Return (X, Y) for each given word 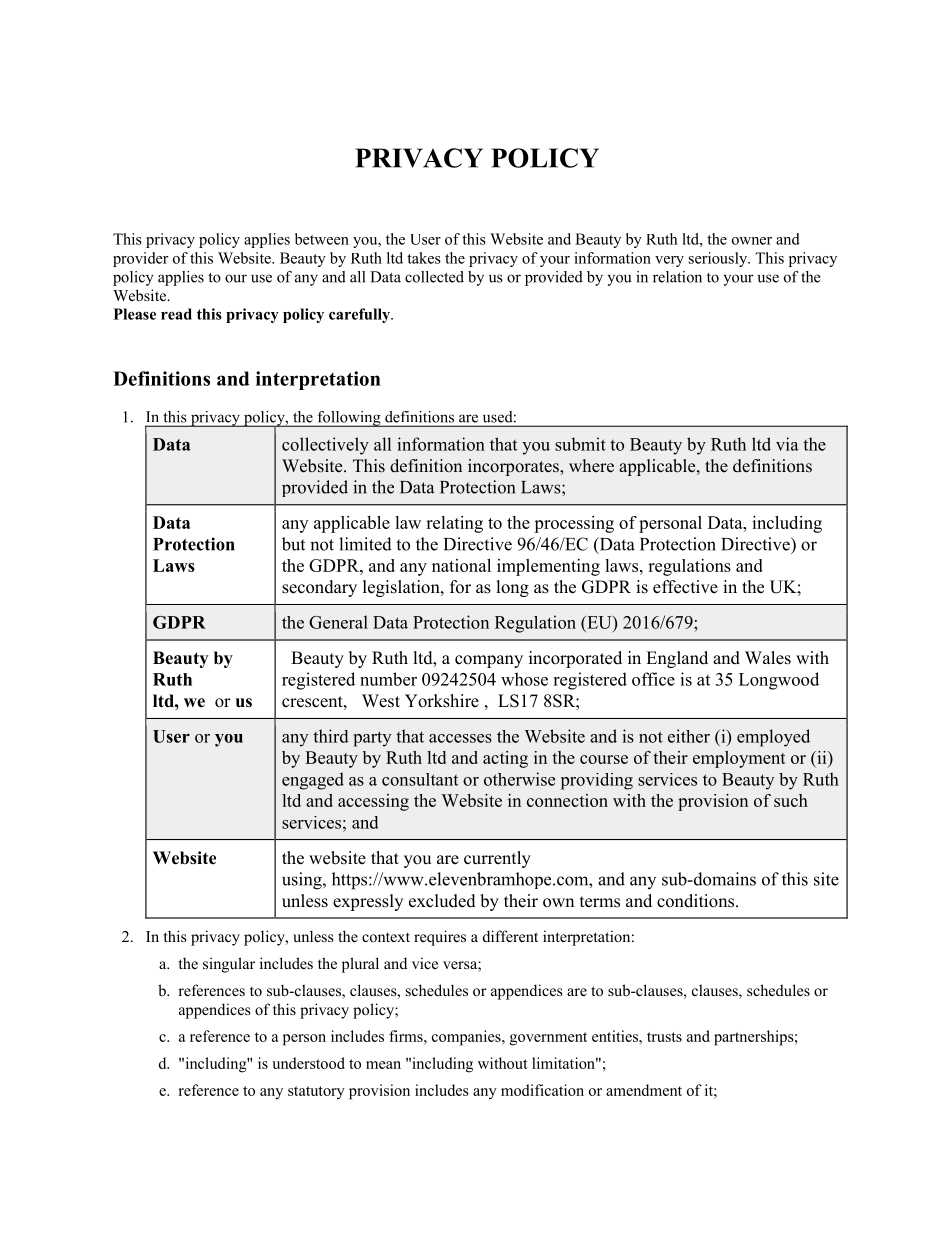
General (338, 622)
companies (467, 1038)
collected (434, 277)
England (677, 659)
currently (497, 859)
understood (308, 1063)
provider (140, 259)
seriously (719, 259)
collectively (325, 446)
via (787, 444)
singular (229, 965)
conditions (697, 901)
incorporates (514, 467)
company (489, 661)
